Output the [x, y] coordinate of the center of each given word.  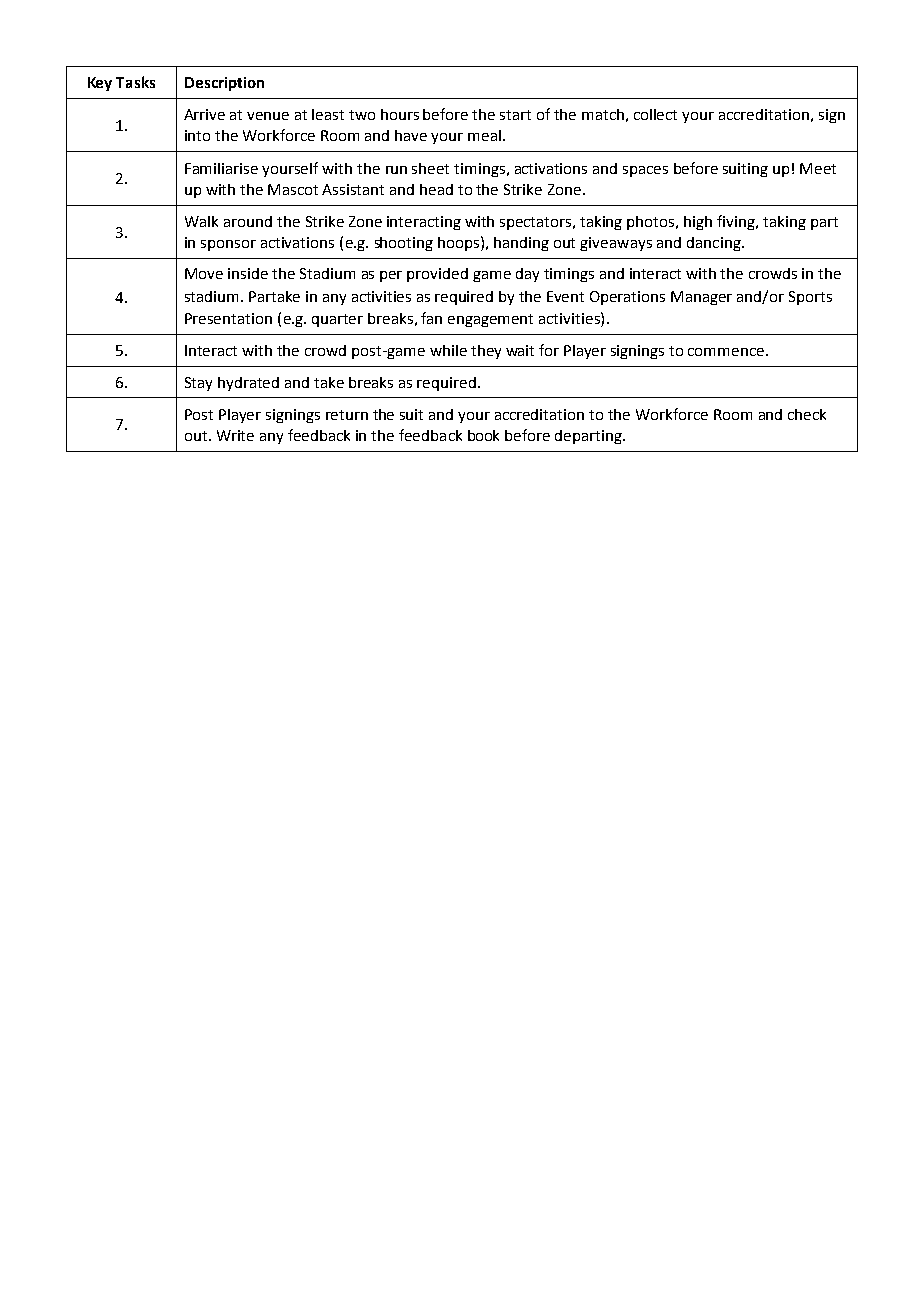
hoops [460, 243]
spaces [645, 171]
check [807, 414]
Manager [701, 298]
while [448, 350]
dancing [715, 244]
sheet [430, 168]
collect [655, 114]
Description [224, 84]
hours [400, 114]
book [483, 435]
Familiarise [221, 168]
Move [204, 273]
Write [235, 435]
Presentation [228, 318]
